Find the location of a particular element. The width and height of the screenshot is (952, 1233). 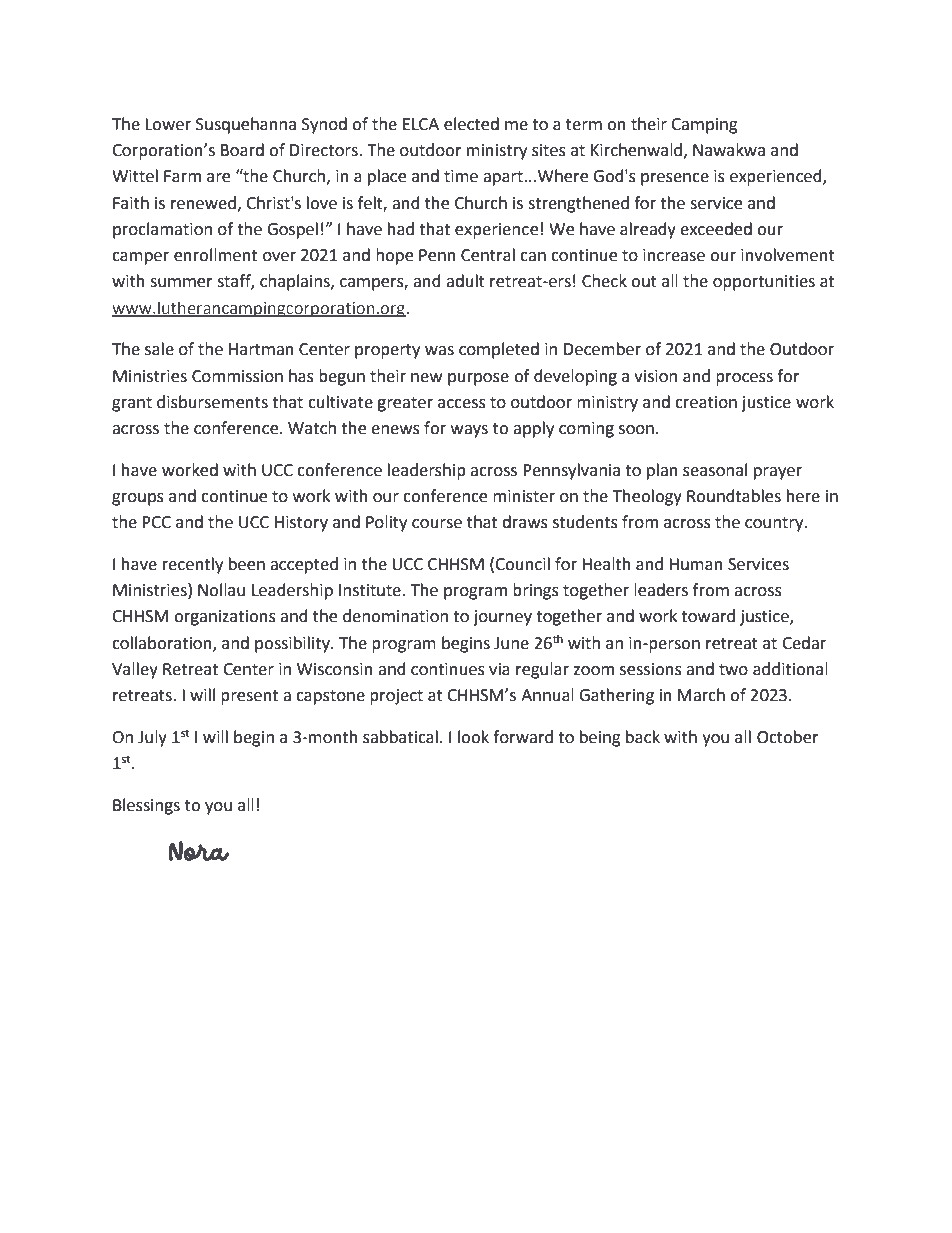

presence is located at coordinates (675, 179).
